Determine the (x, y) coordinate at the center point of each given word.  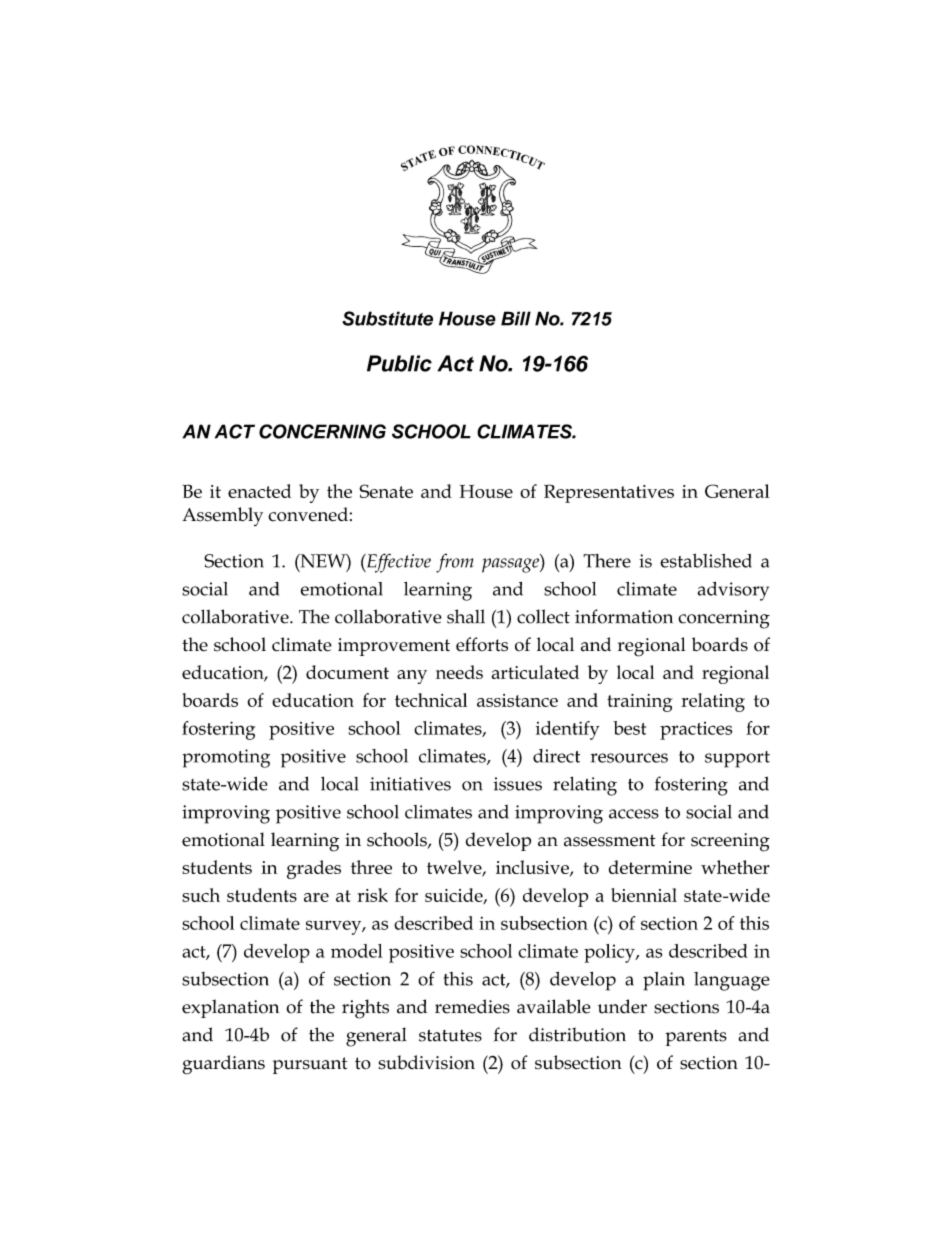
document (347, 672)
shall (466, 616)
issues (518, 784)
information (624, 616)
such (201, 895)
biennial (644, 895)
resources (629, 758)
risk (372, 895)
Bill (516, 318)
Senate (386, 491)
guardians (223, 1065)
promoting (226, 758)
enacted (259, 491)
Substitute (387, 318)
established (706, 560)
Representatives (609, 493)
